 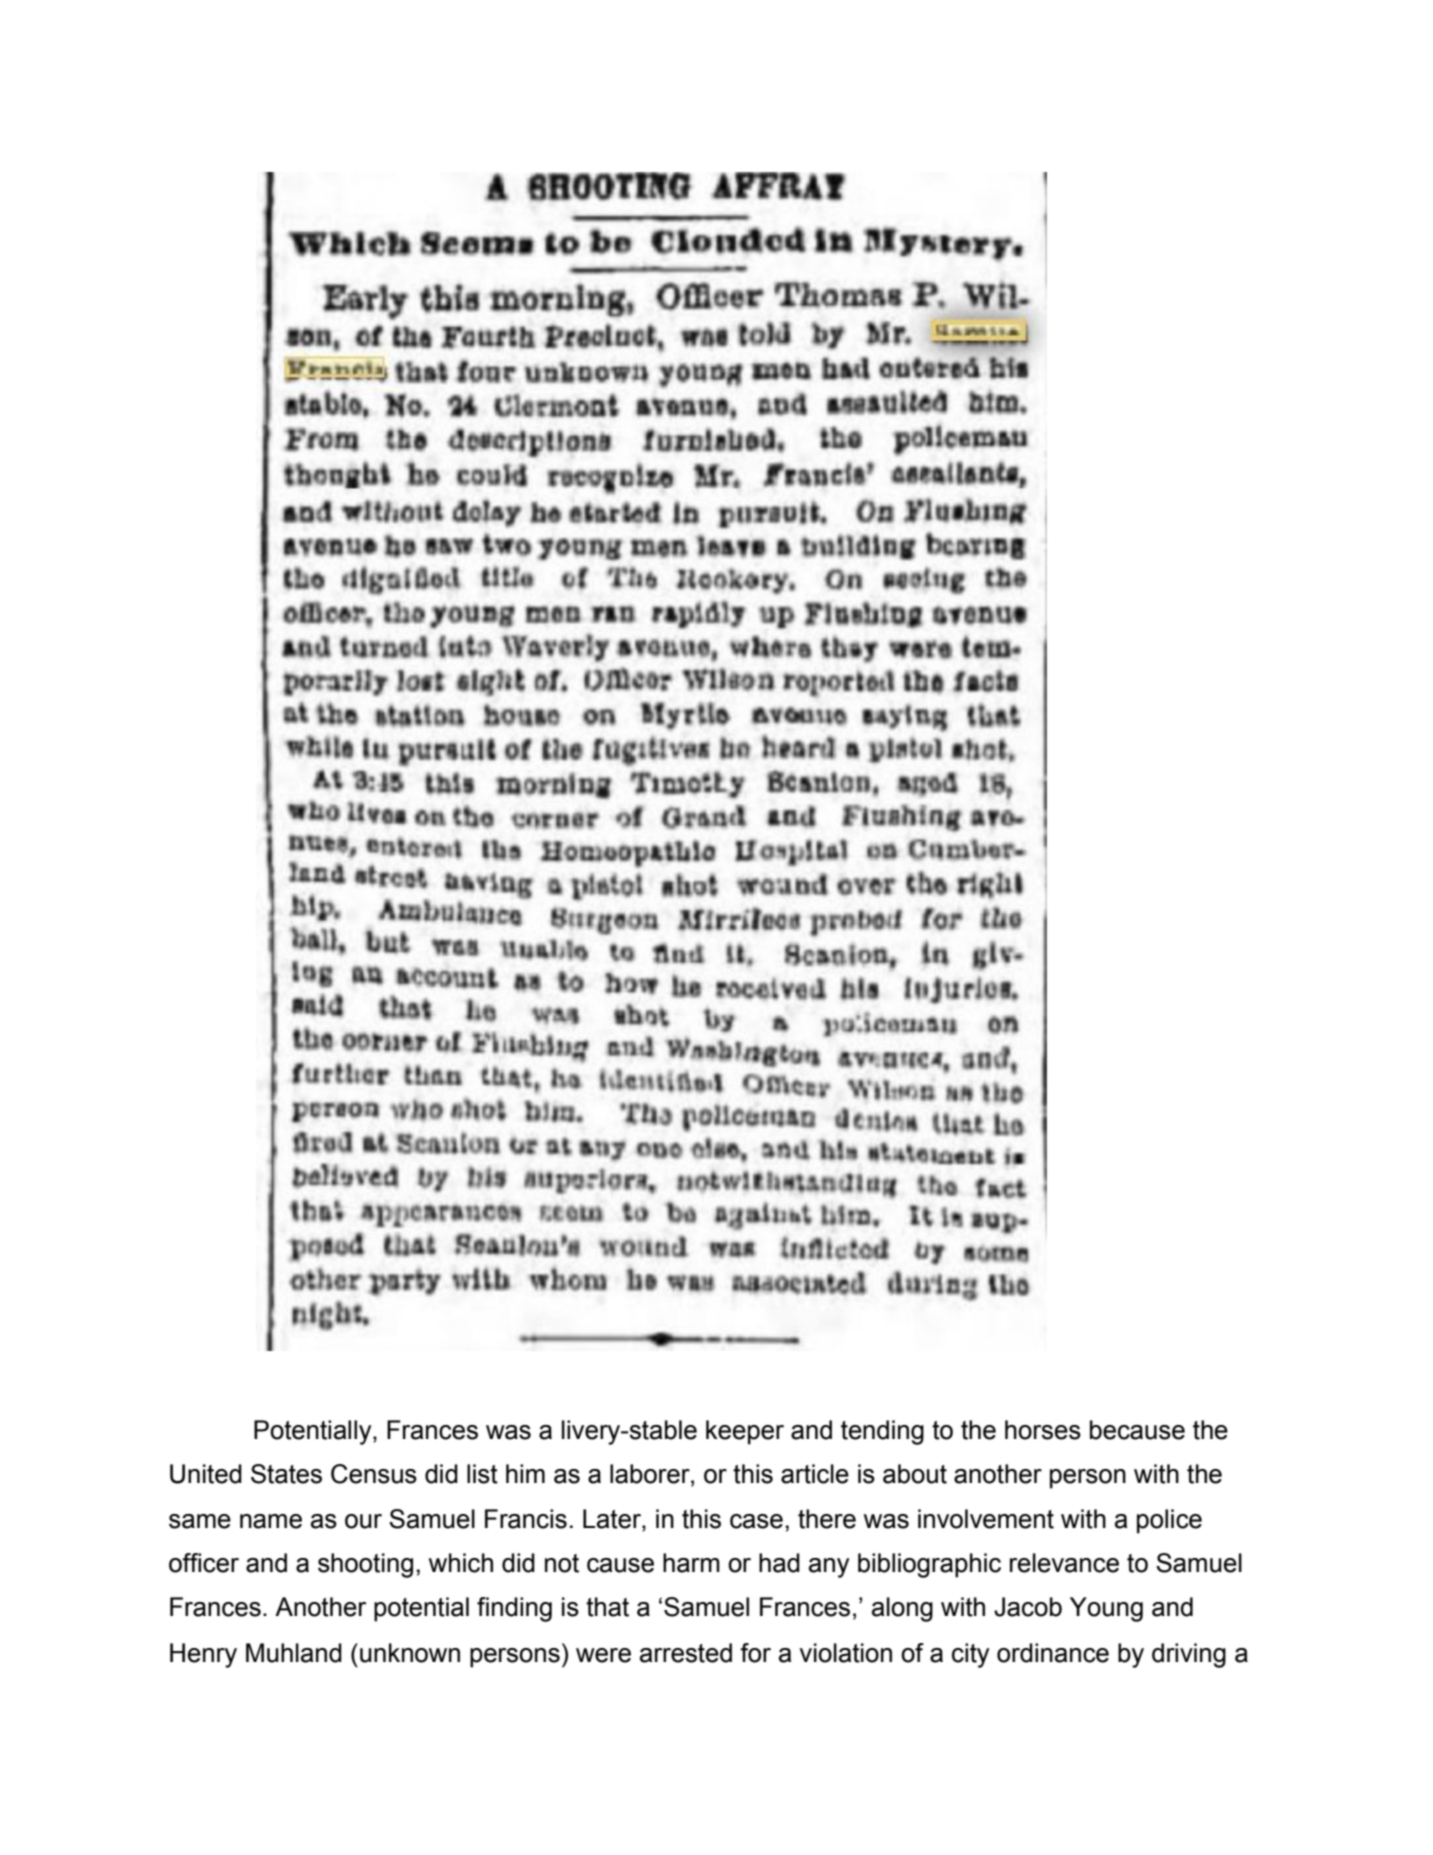 What do you see at coordinates (745, 1432) in the screenshot?
I see `keeper` at bounding box center [745, 1432].
